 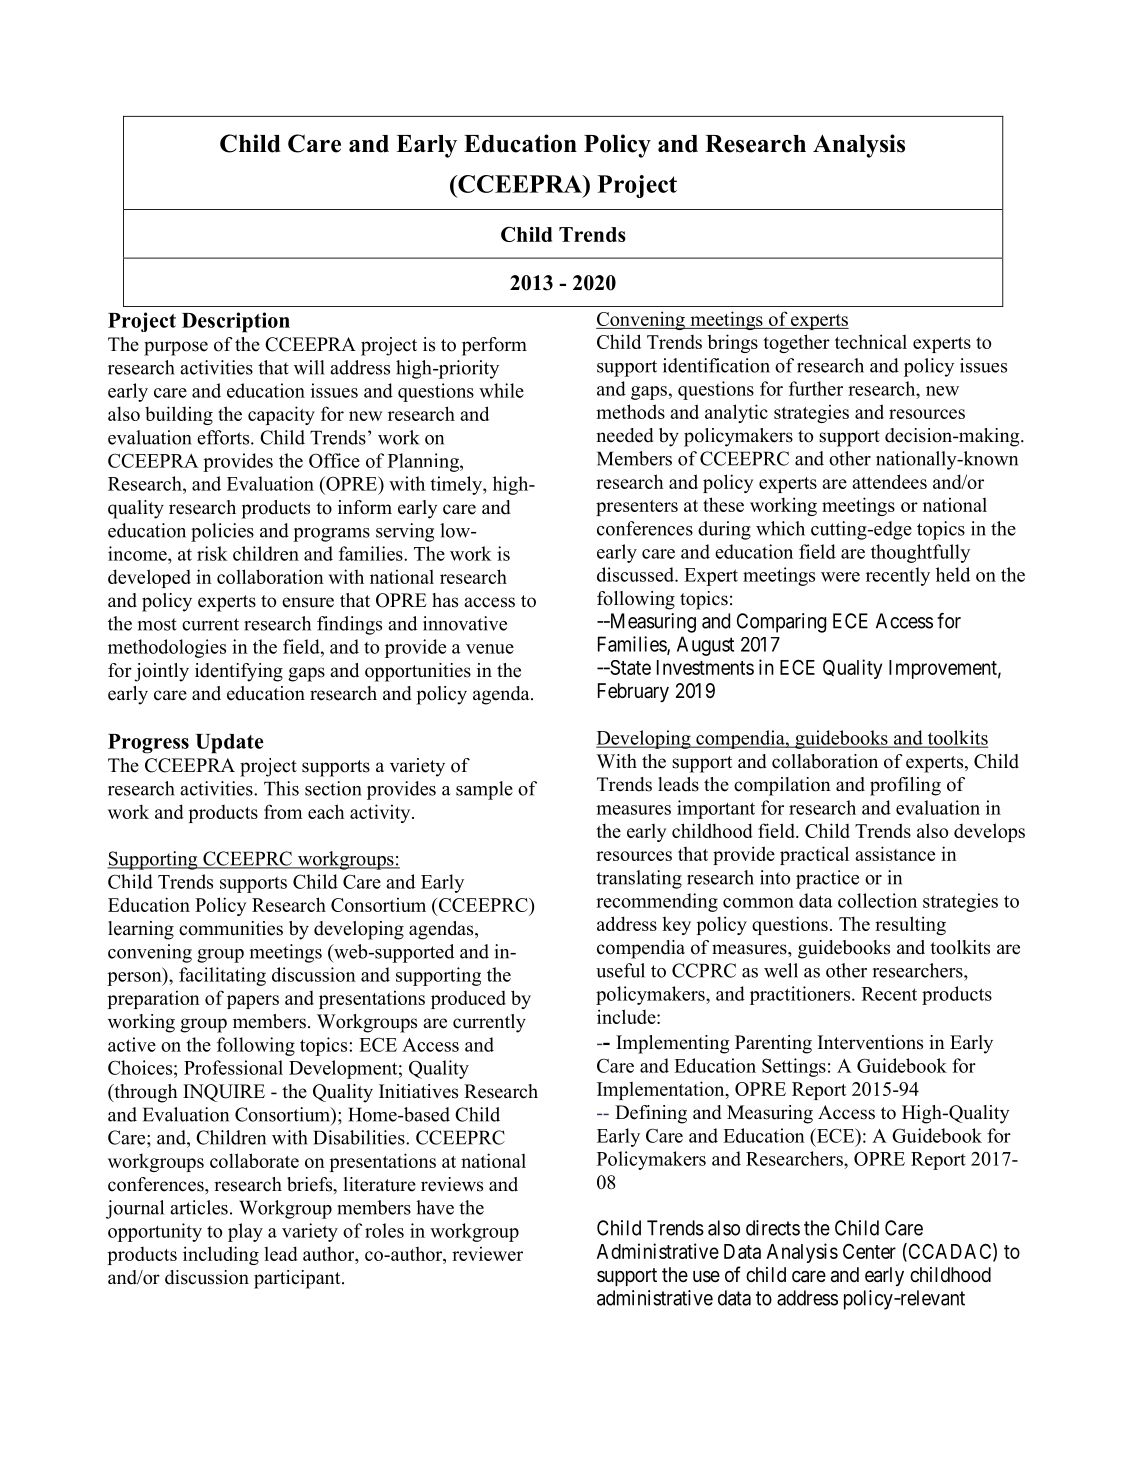 What do you see at coordinates (636, 574) in the screenshot?
I see `discussed` at bounding box center [636, 574].
